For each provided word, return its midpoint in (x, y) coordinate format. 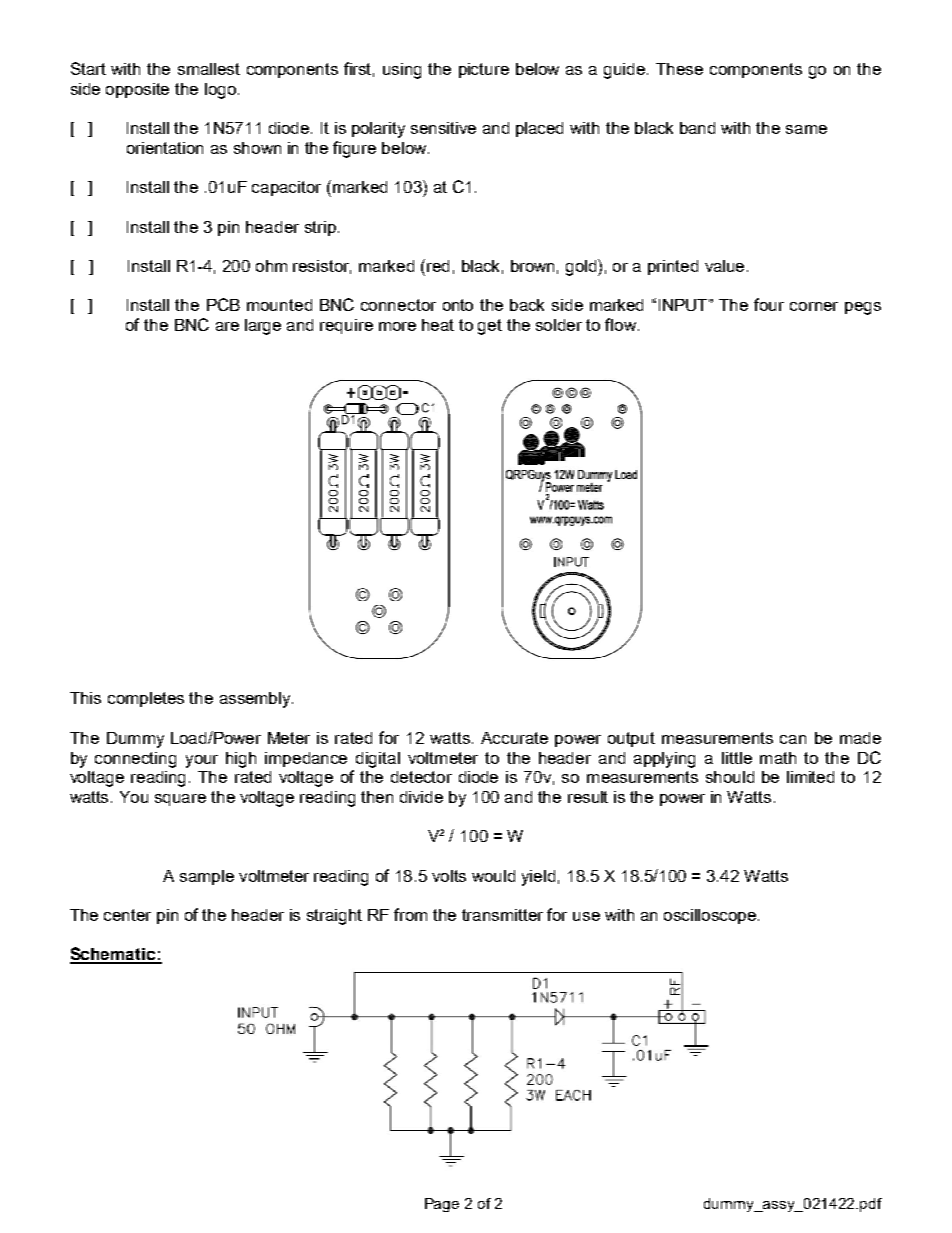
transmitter (502, 915)
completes (146, 699)
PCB (223, 304)
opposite (137, 90)
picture (484, 70)
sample (207, 877)
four (769, 304)
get (490, 327)
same (806, 129)
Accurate (514, 738)
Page (442, 1205)
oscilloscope (711, 916)
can (793, 739)
